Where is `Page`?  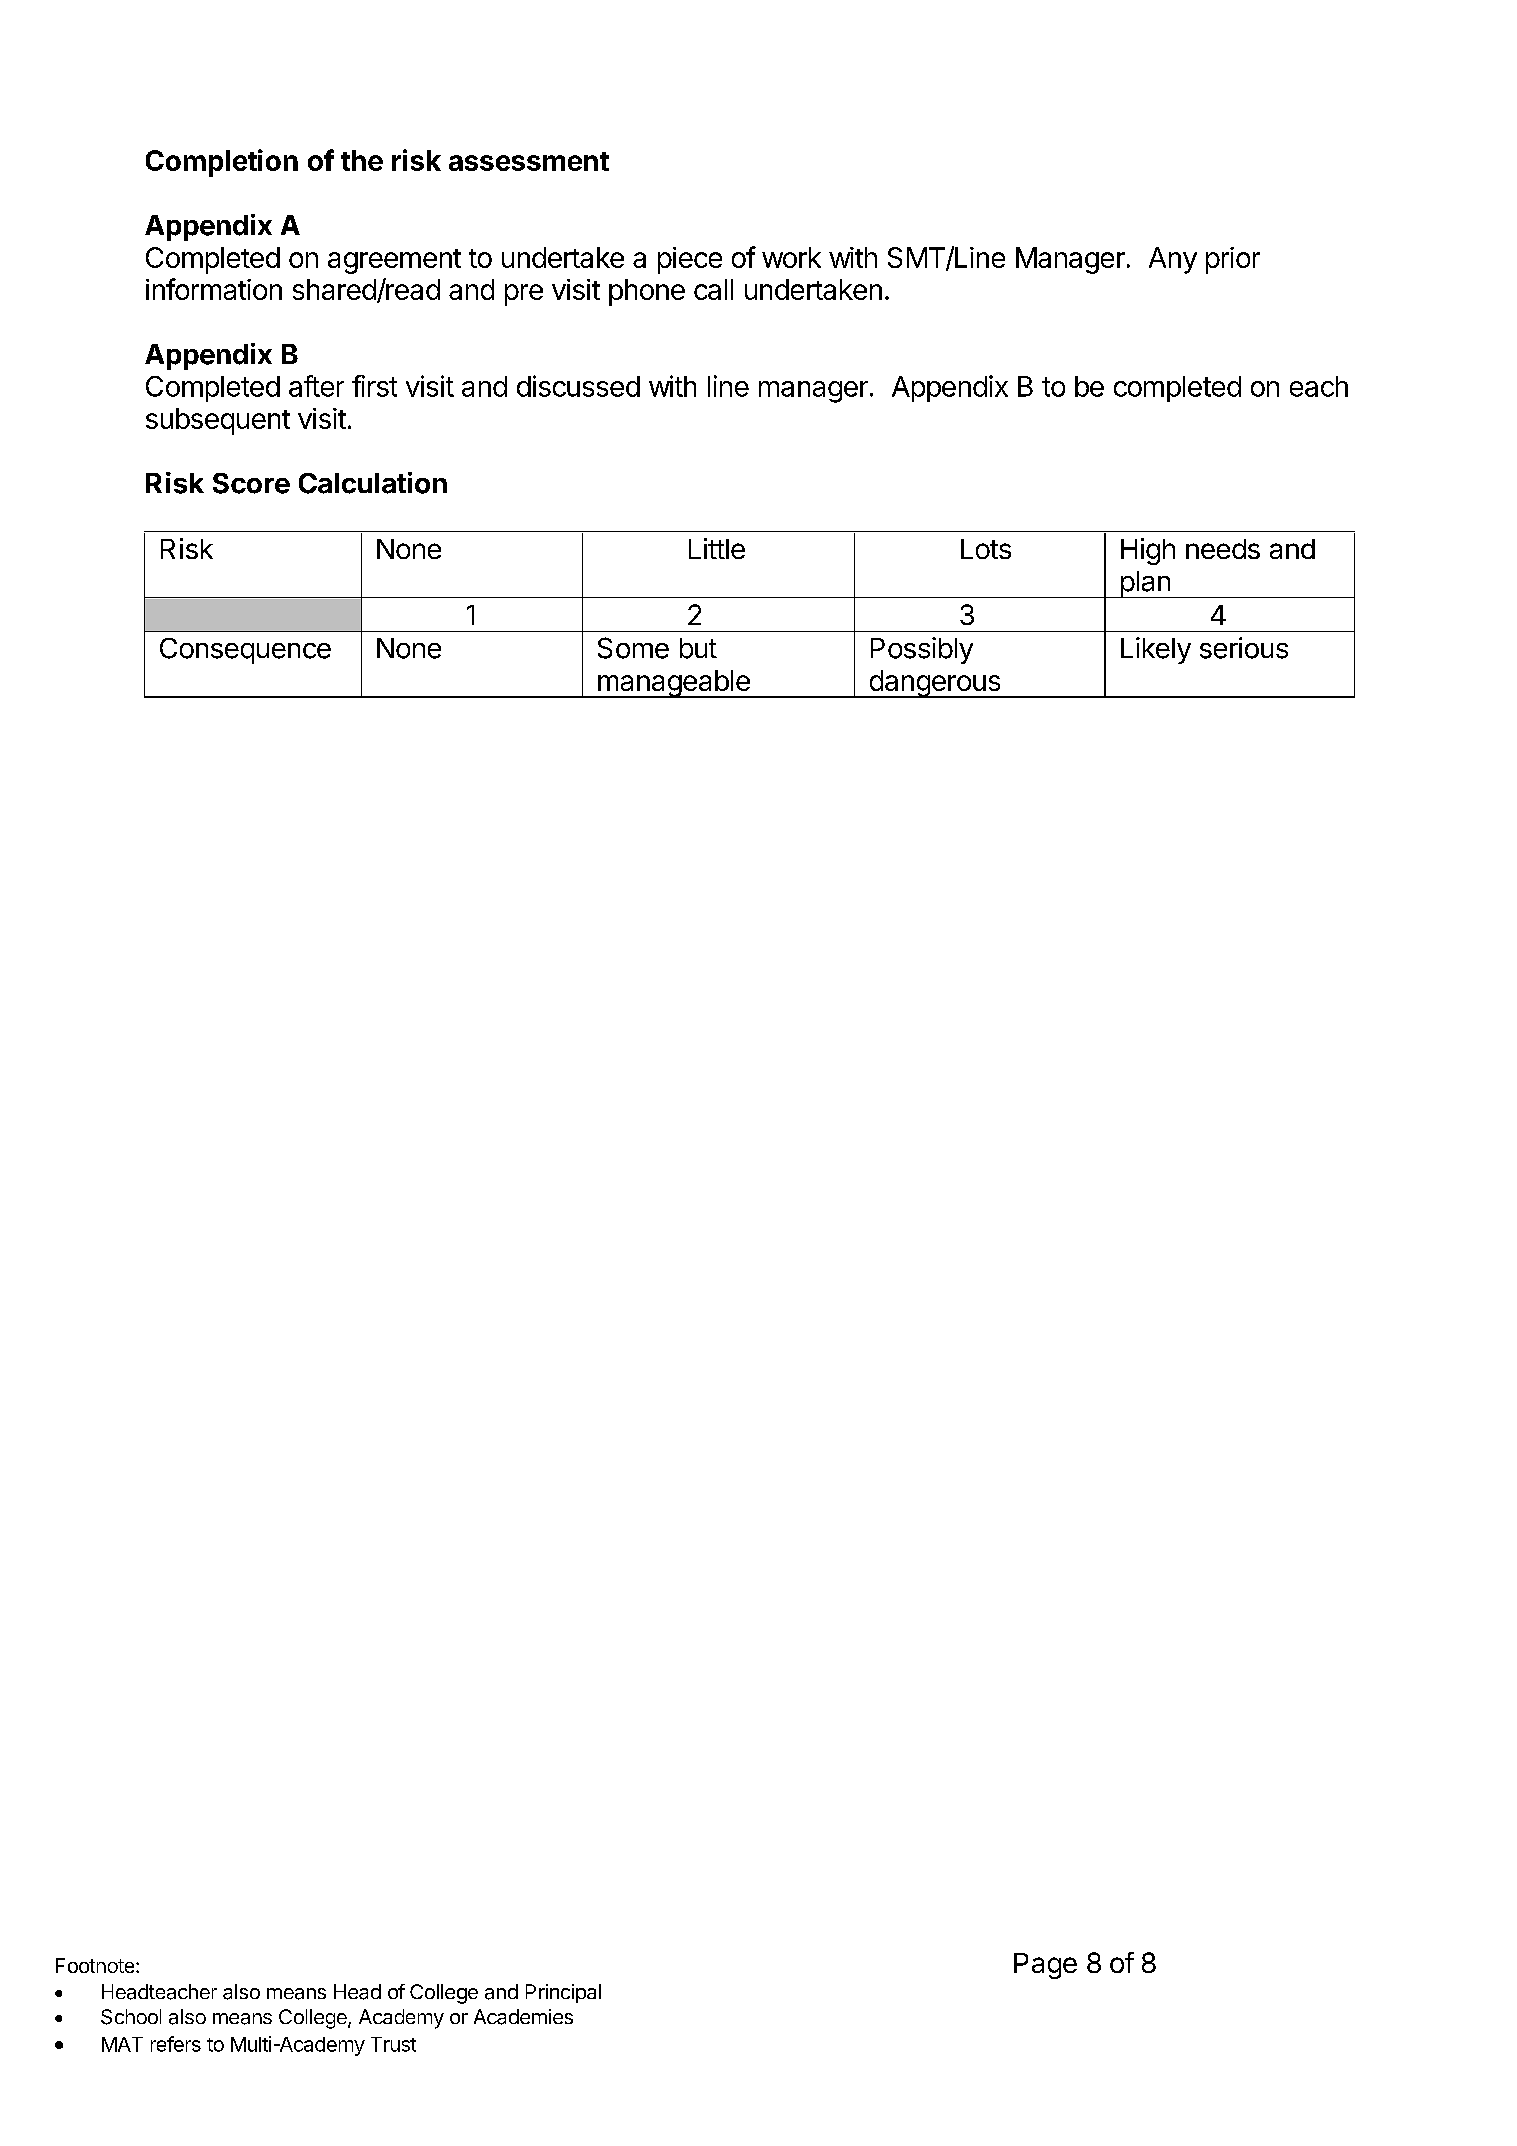 Page is located at coordinates (1045, 1966).
